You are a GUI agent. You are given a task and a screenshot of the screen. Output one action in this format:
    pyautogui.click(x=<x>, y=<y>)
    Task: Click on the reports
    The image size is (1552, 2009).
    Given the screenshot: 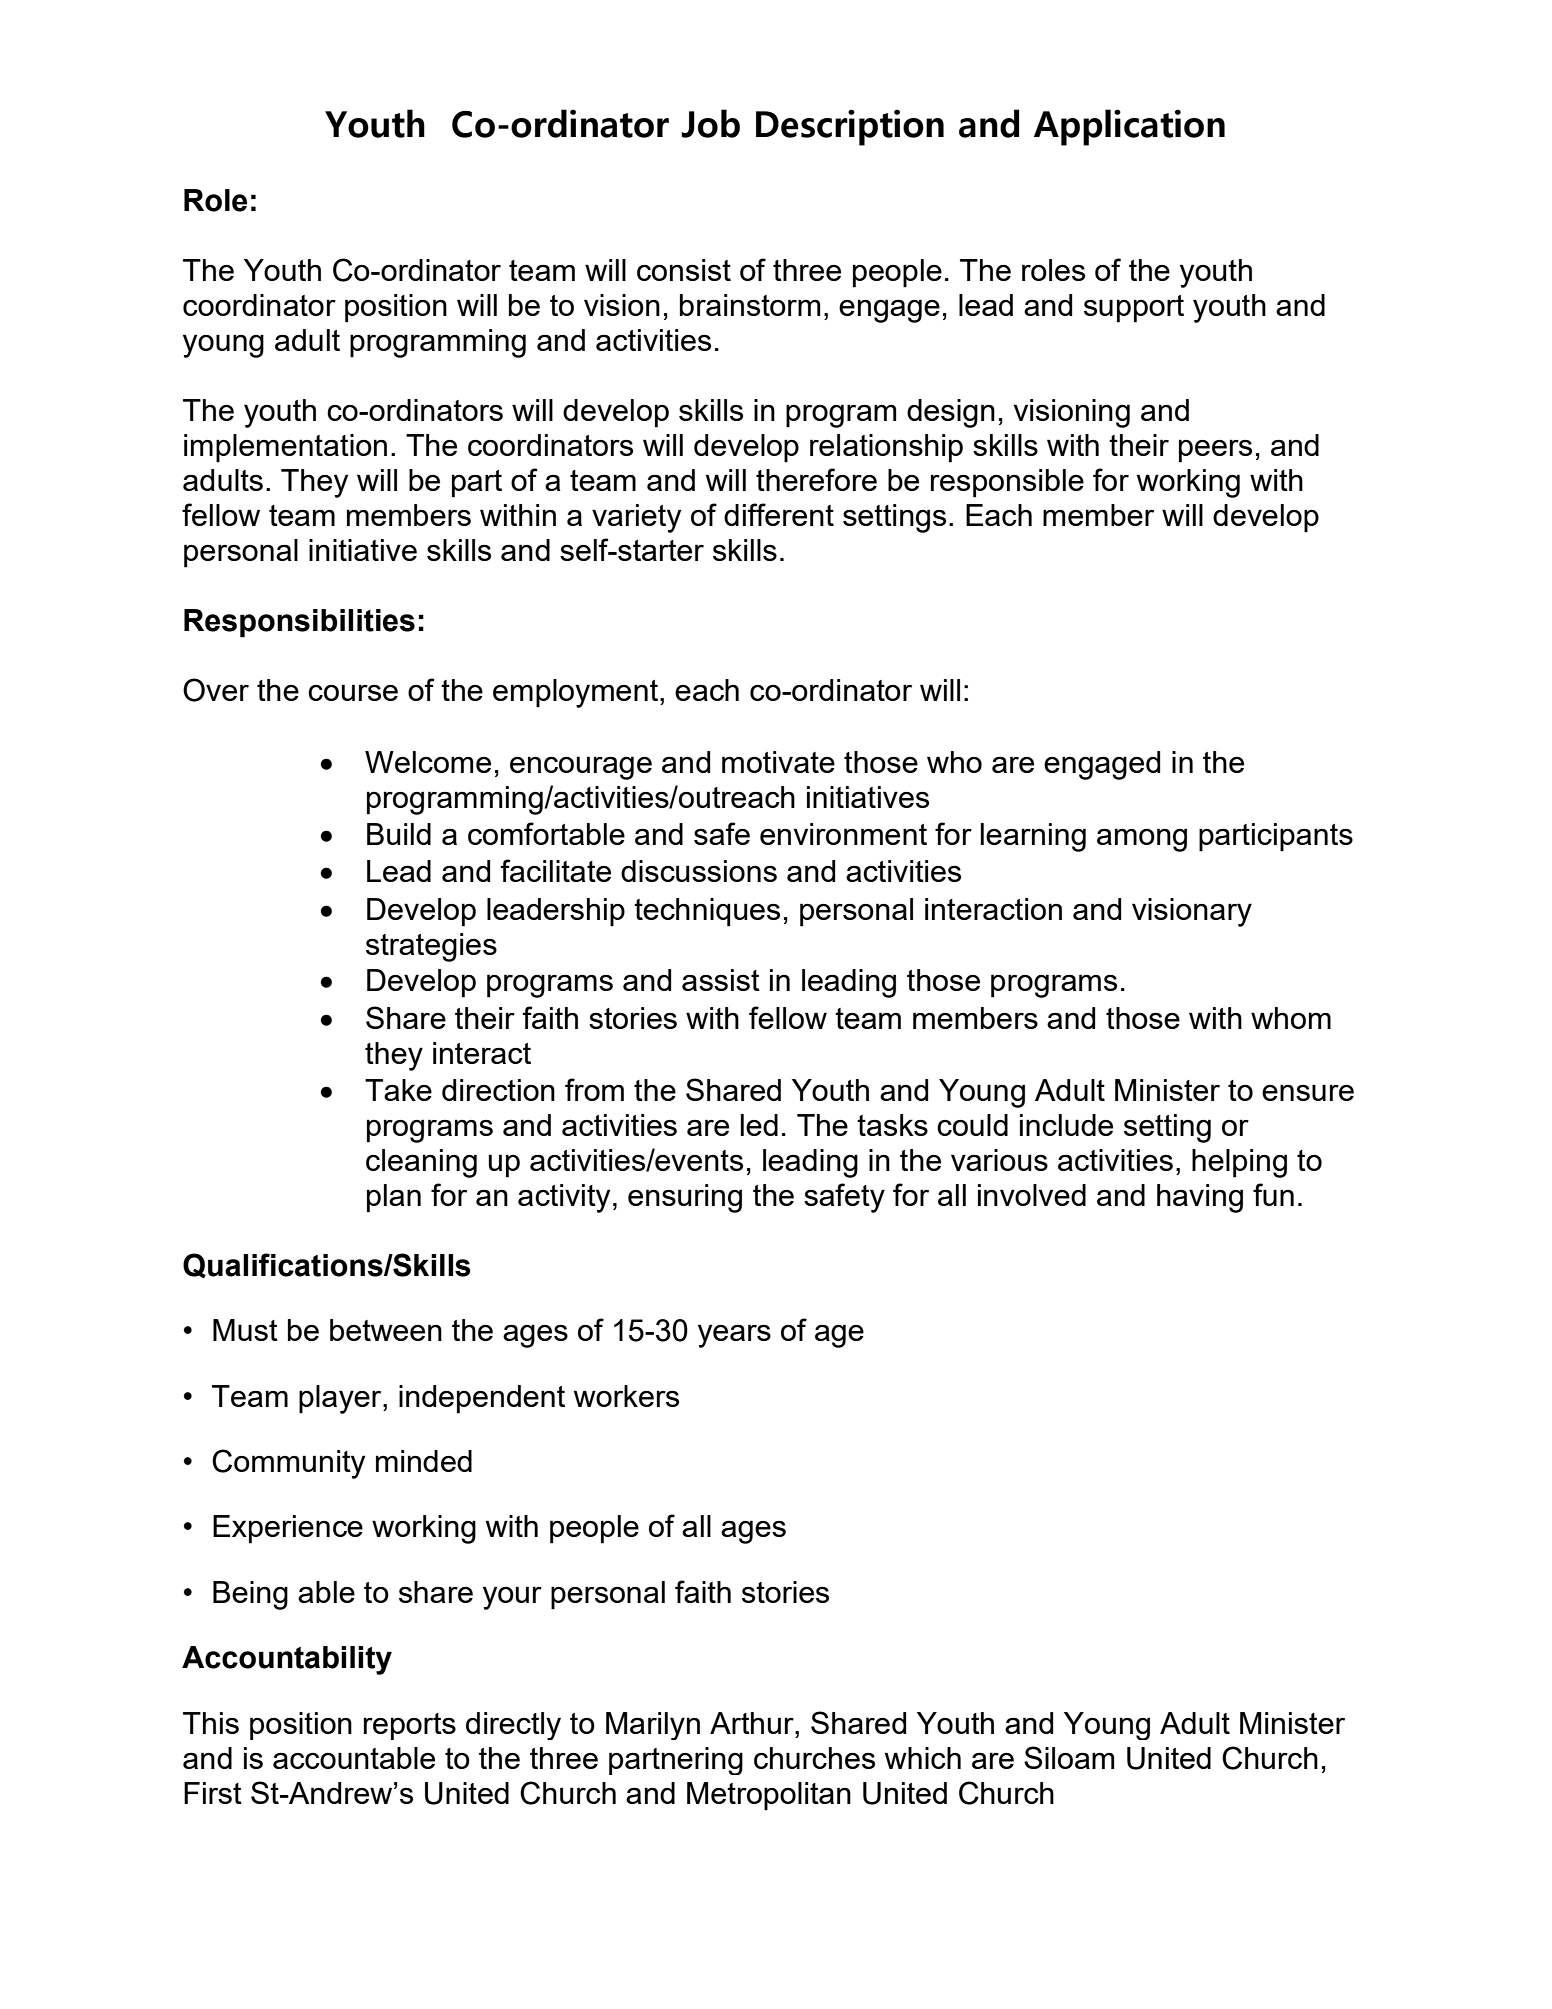 What is the action you would take?
    pyautogui.click(x=410, y=1726)
